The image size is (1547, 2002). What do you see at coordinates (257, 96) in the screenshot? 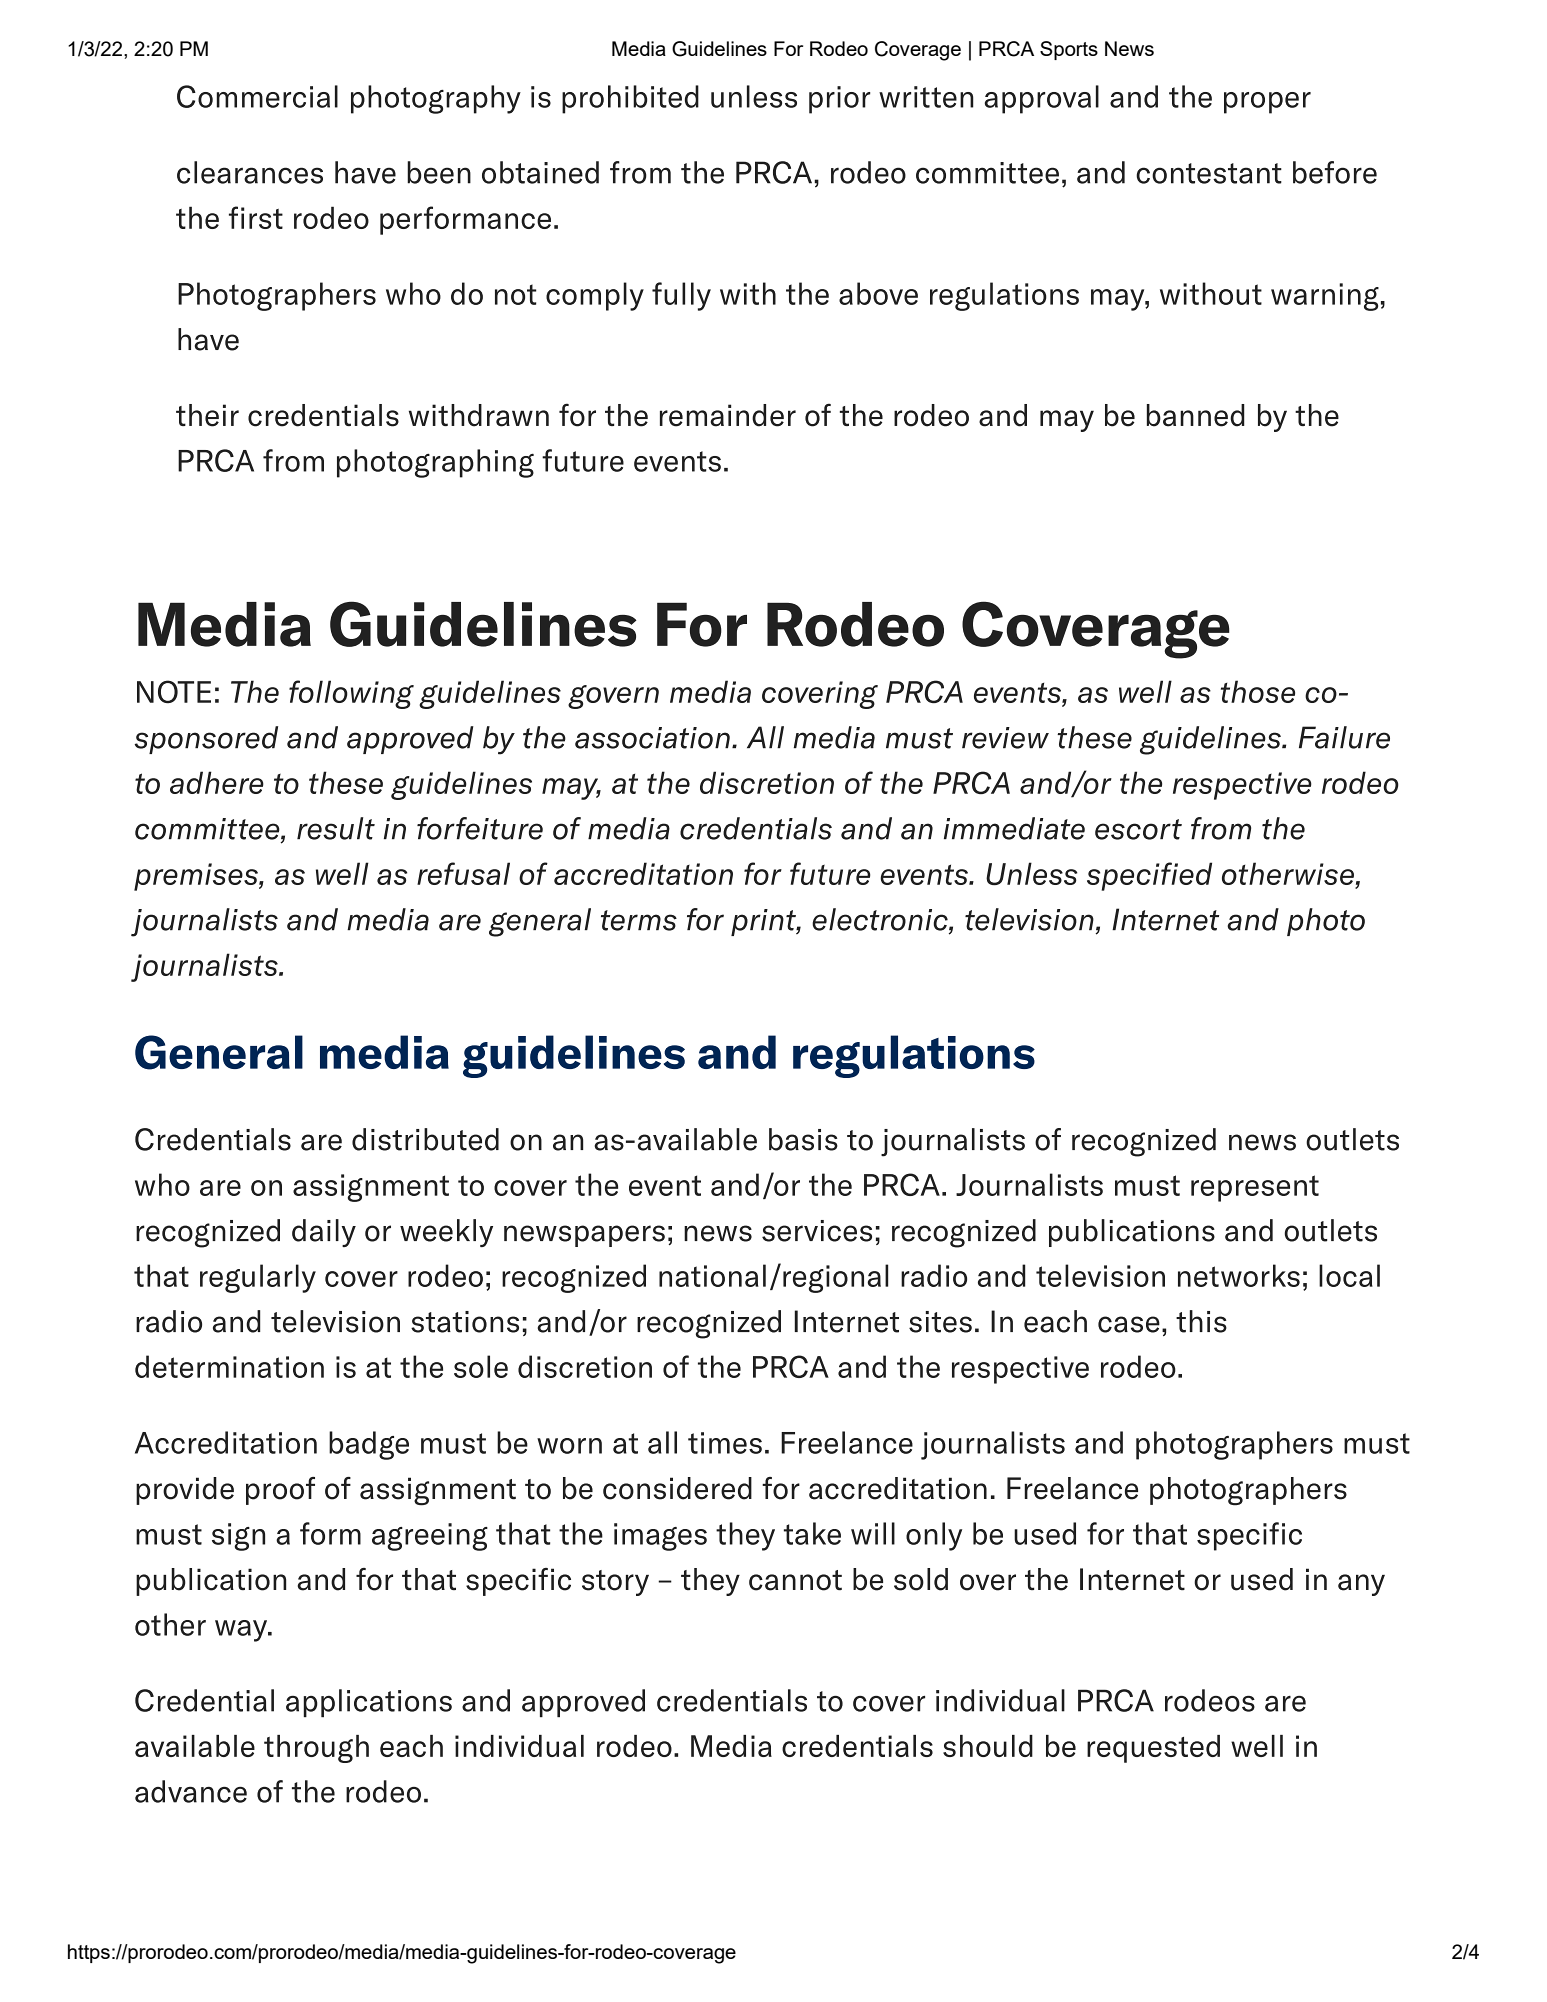
I see `Commercial` at bounding box center [257, 96].
